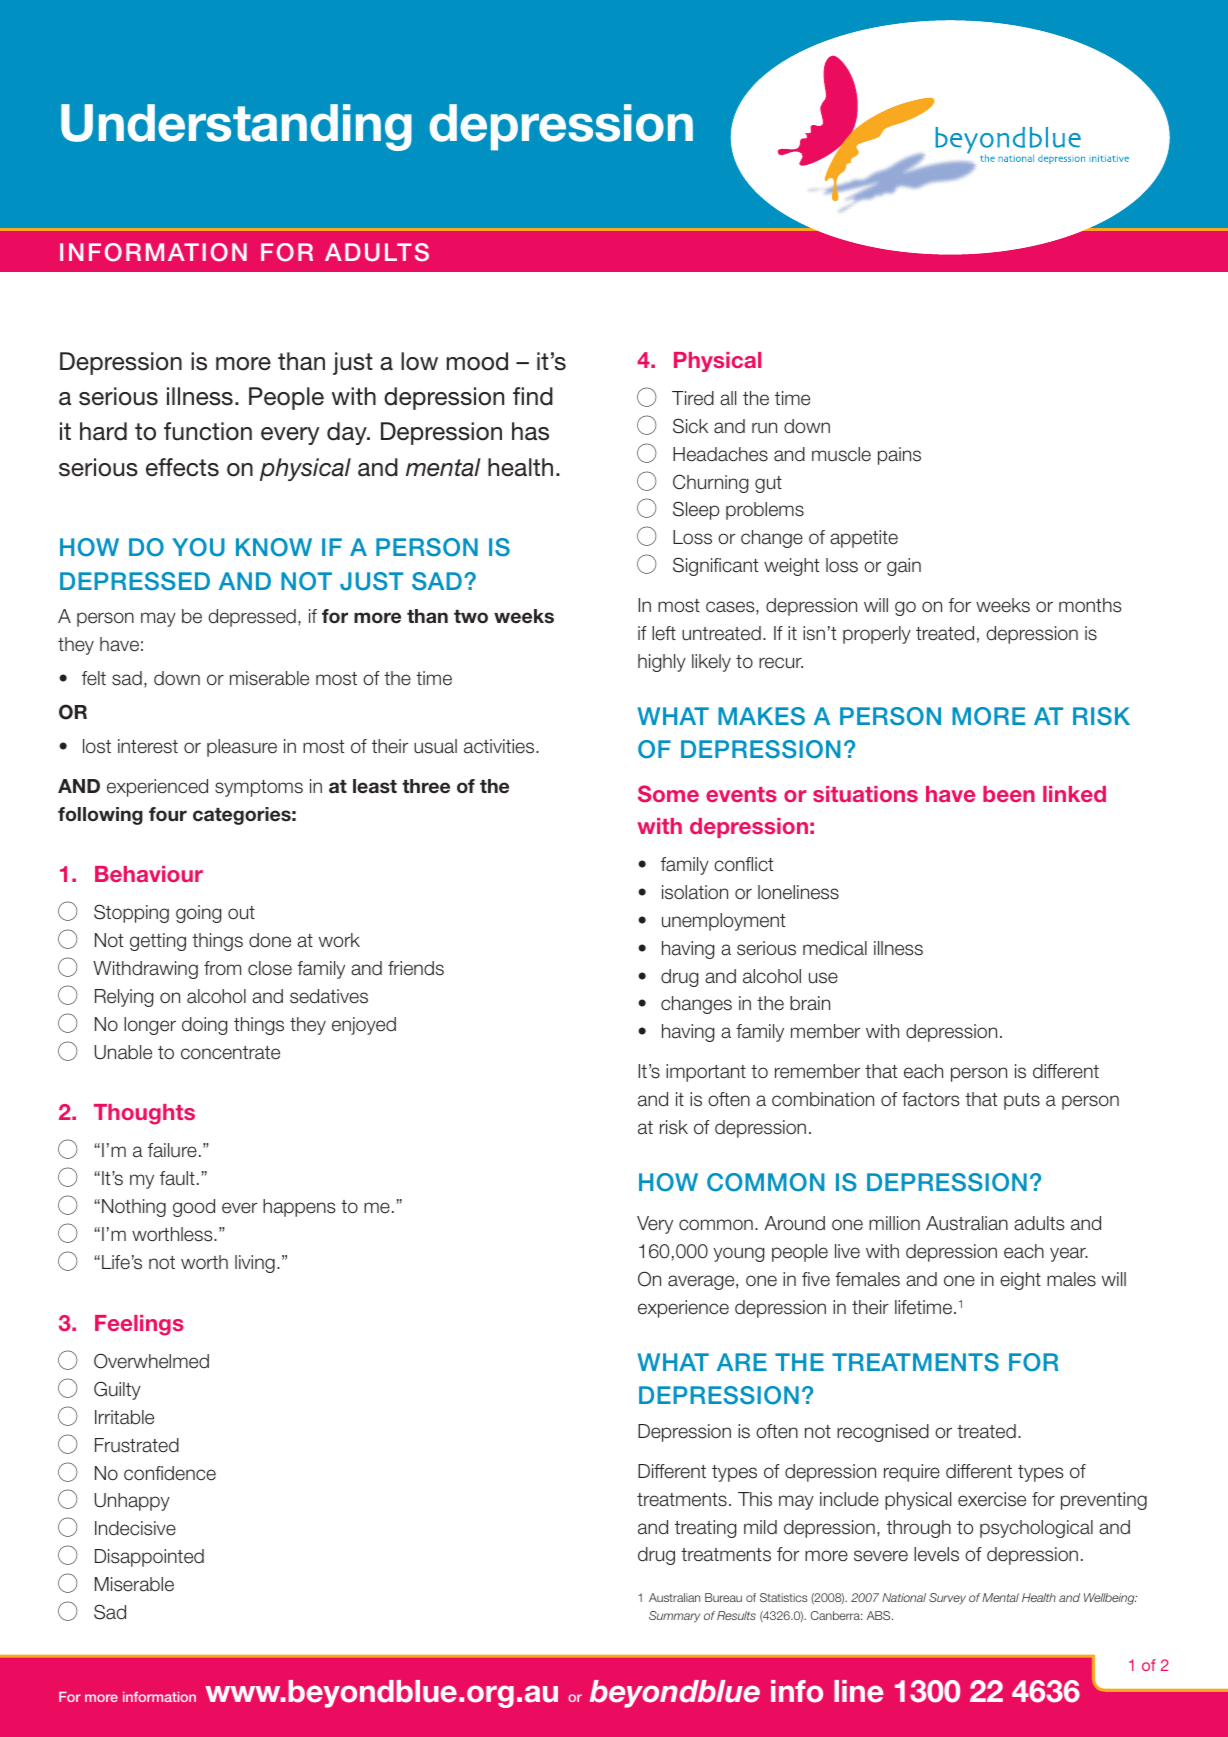 The height and width of the screenshot is (1737, 1228). What do you see at coordinates (477, 361) in the screenshot?
I see `mood` at bounding box center [477, 361].
